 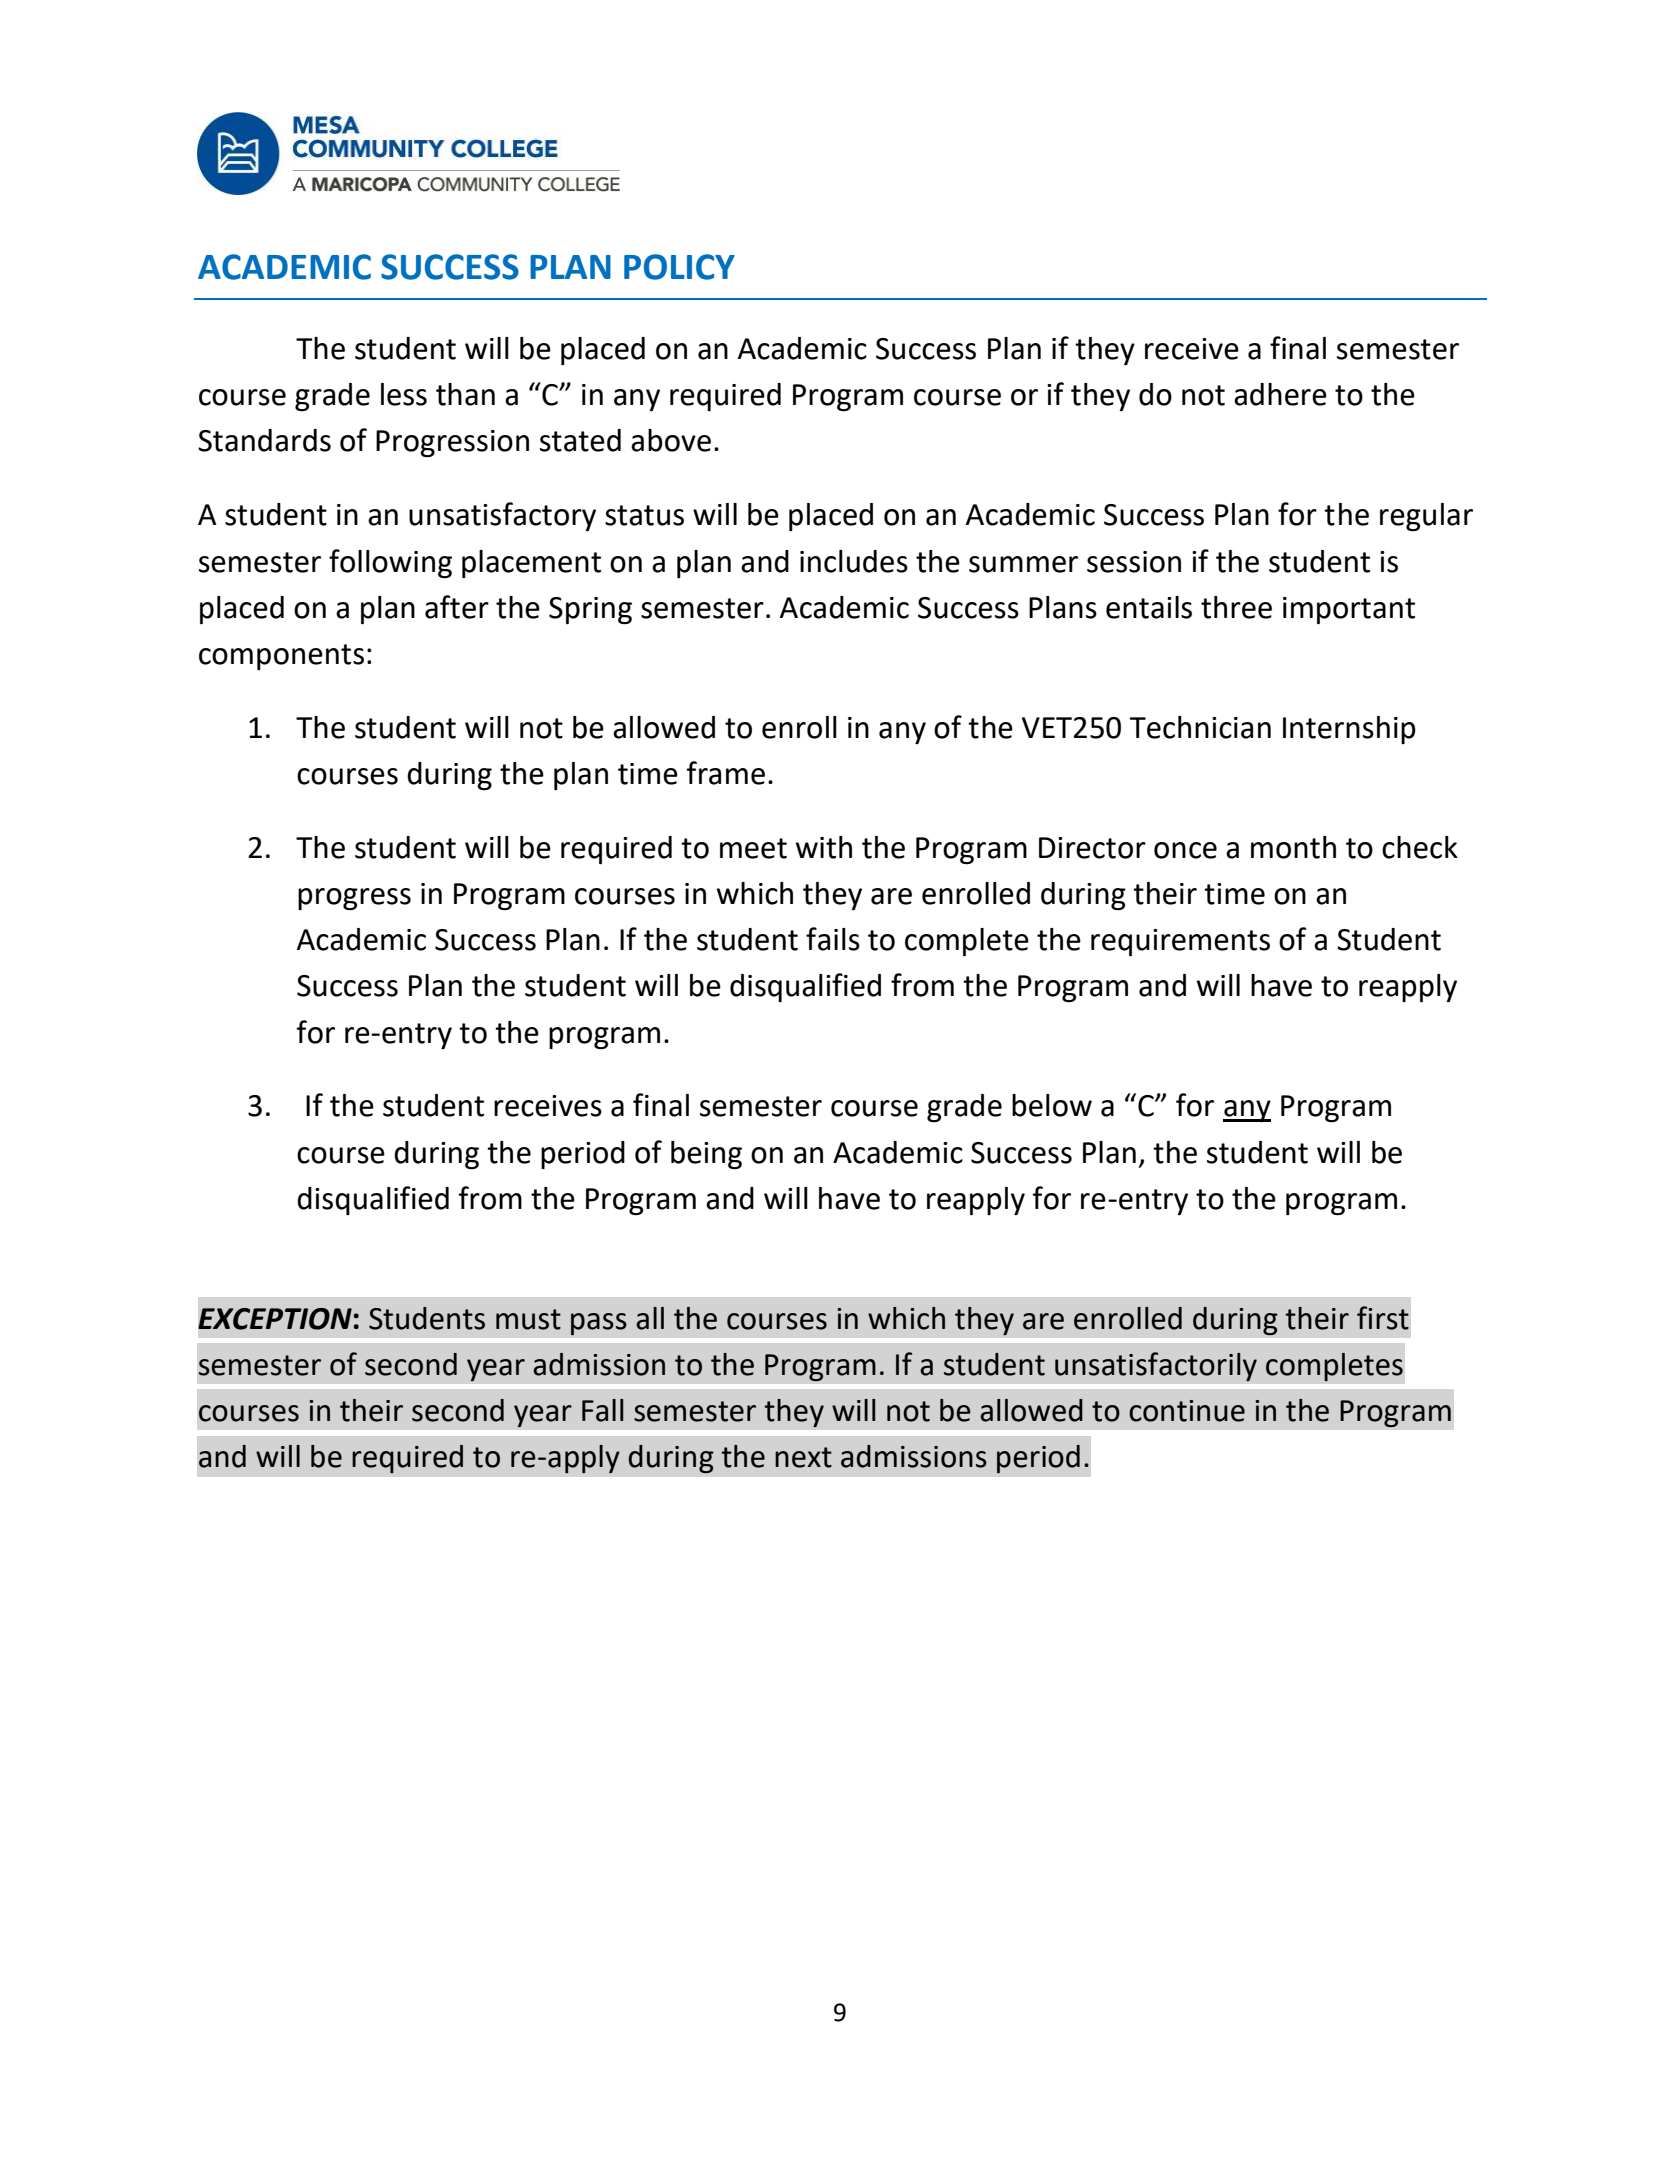 What do you see at coordinates (833, 939) in the image?
I see `fails` at bounding box center [833, 939].
